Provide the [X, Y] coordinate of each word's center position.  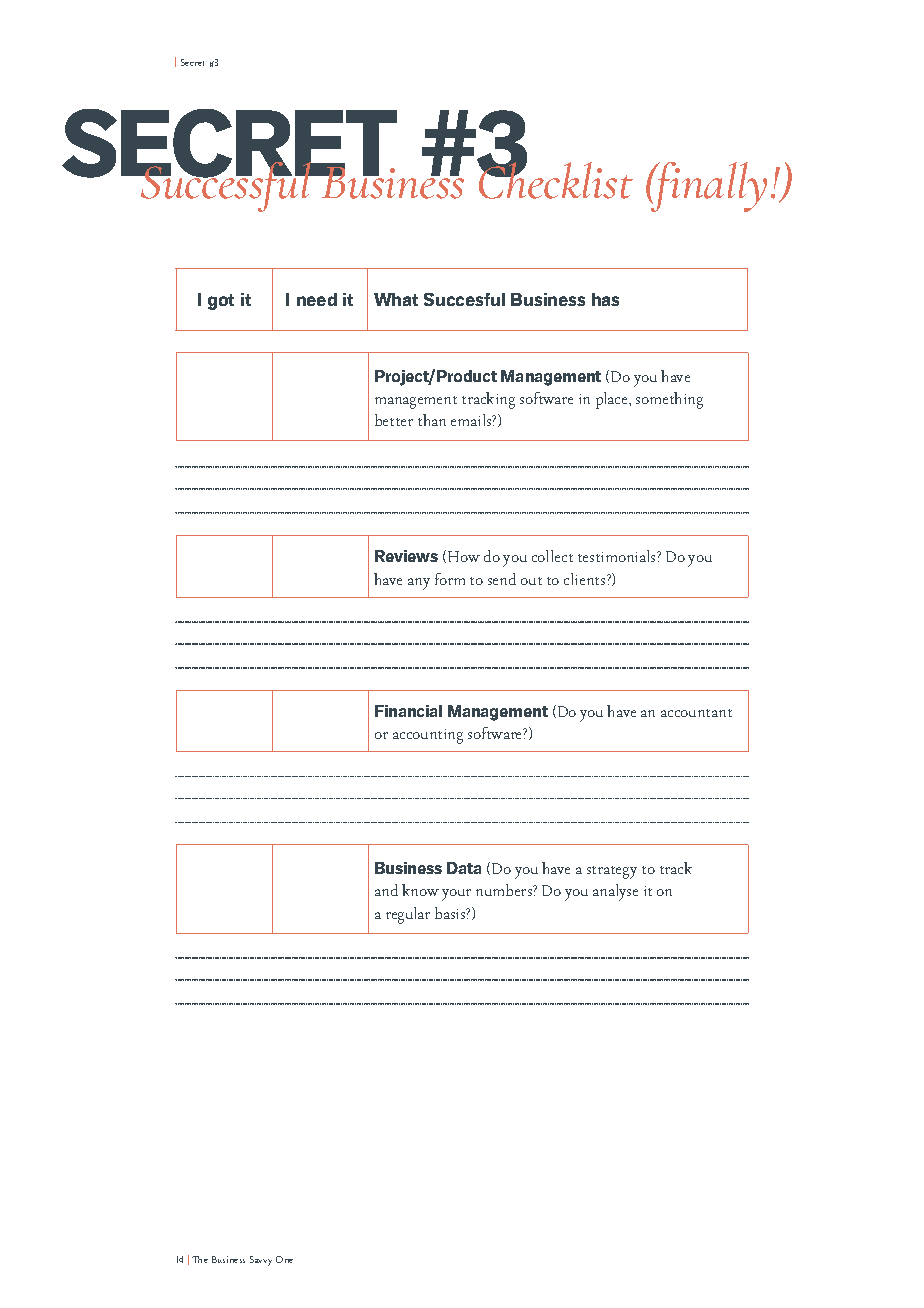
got [221, 302]
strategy [612, 872]
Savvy [261, 1261]
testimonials [618, 556]
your [456, 895]
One [284, 1259]
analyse [615, 892]
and [386, 890]
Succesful [464, 299]
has [605, 299]
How [464, 556]
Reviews [406, 556]
